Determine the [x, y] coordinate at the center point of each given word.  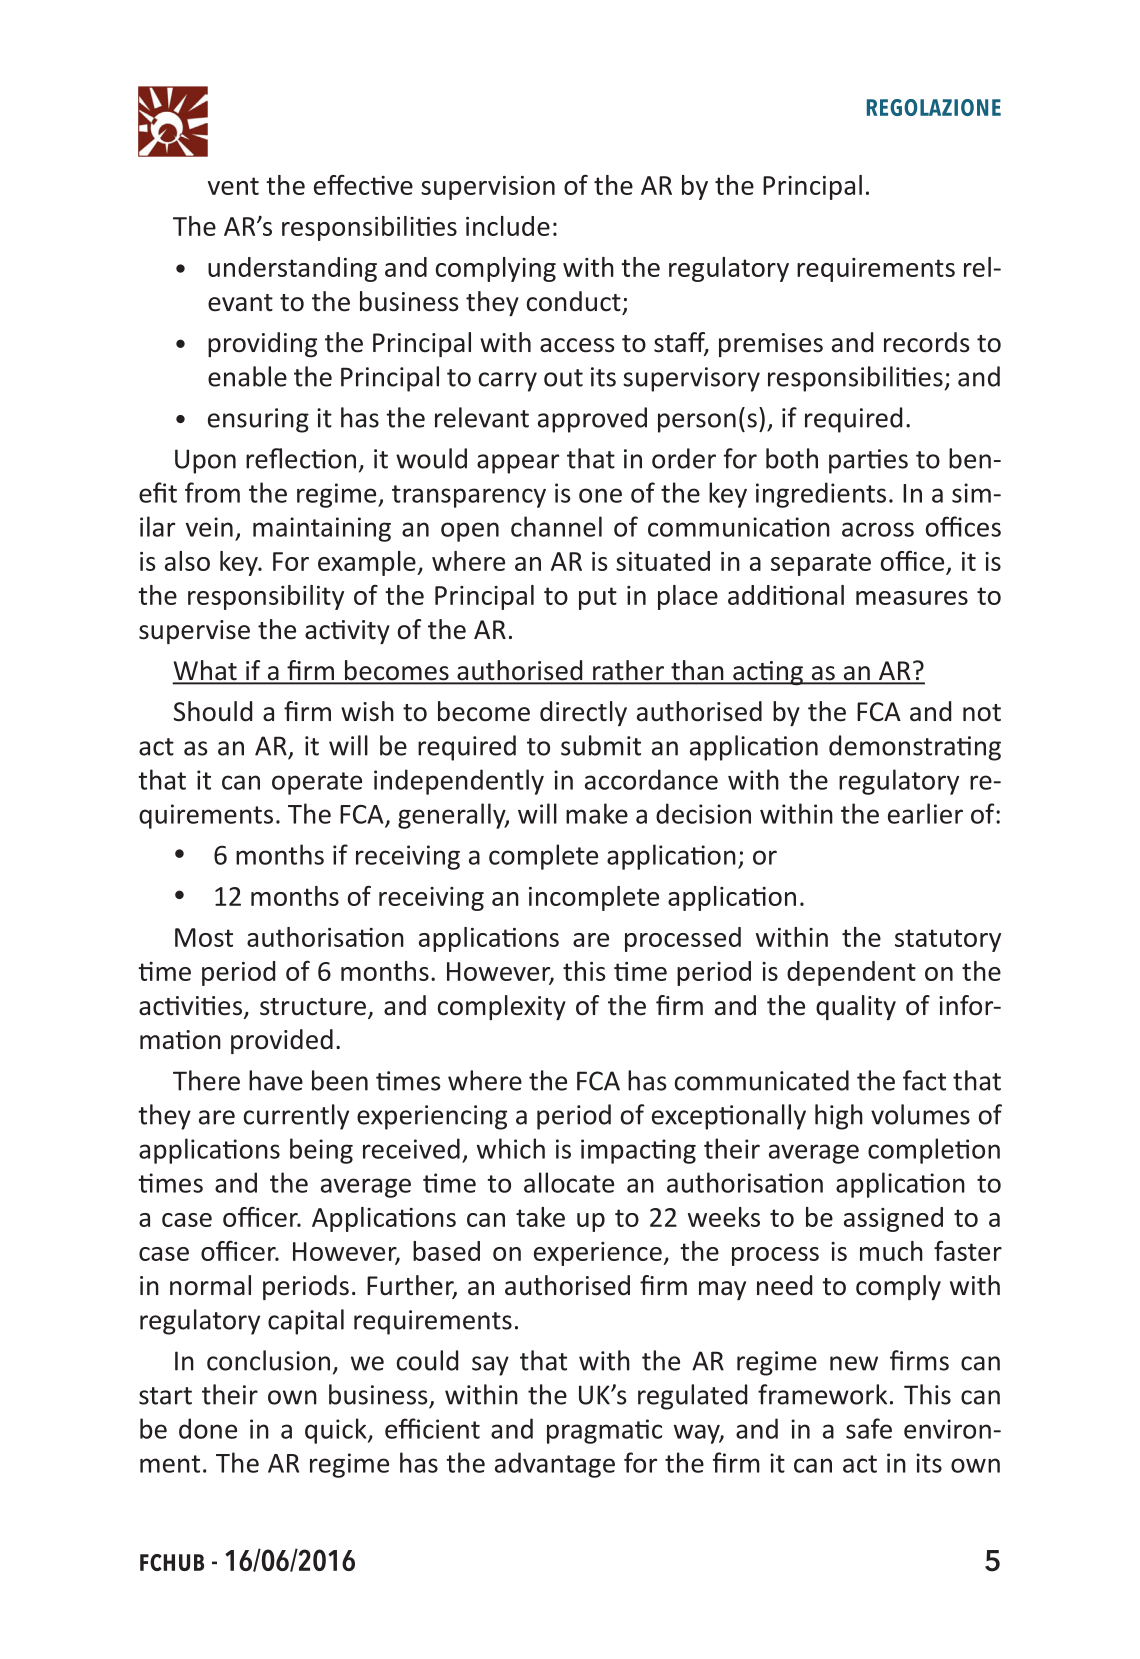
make [597, 813]
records [926, 342]
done [208, 1428]
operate [317, 783]
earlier [925, 813]
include [508, 226]
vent [233, 186]
